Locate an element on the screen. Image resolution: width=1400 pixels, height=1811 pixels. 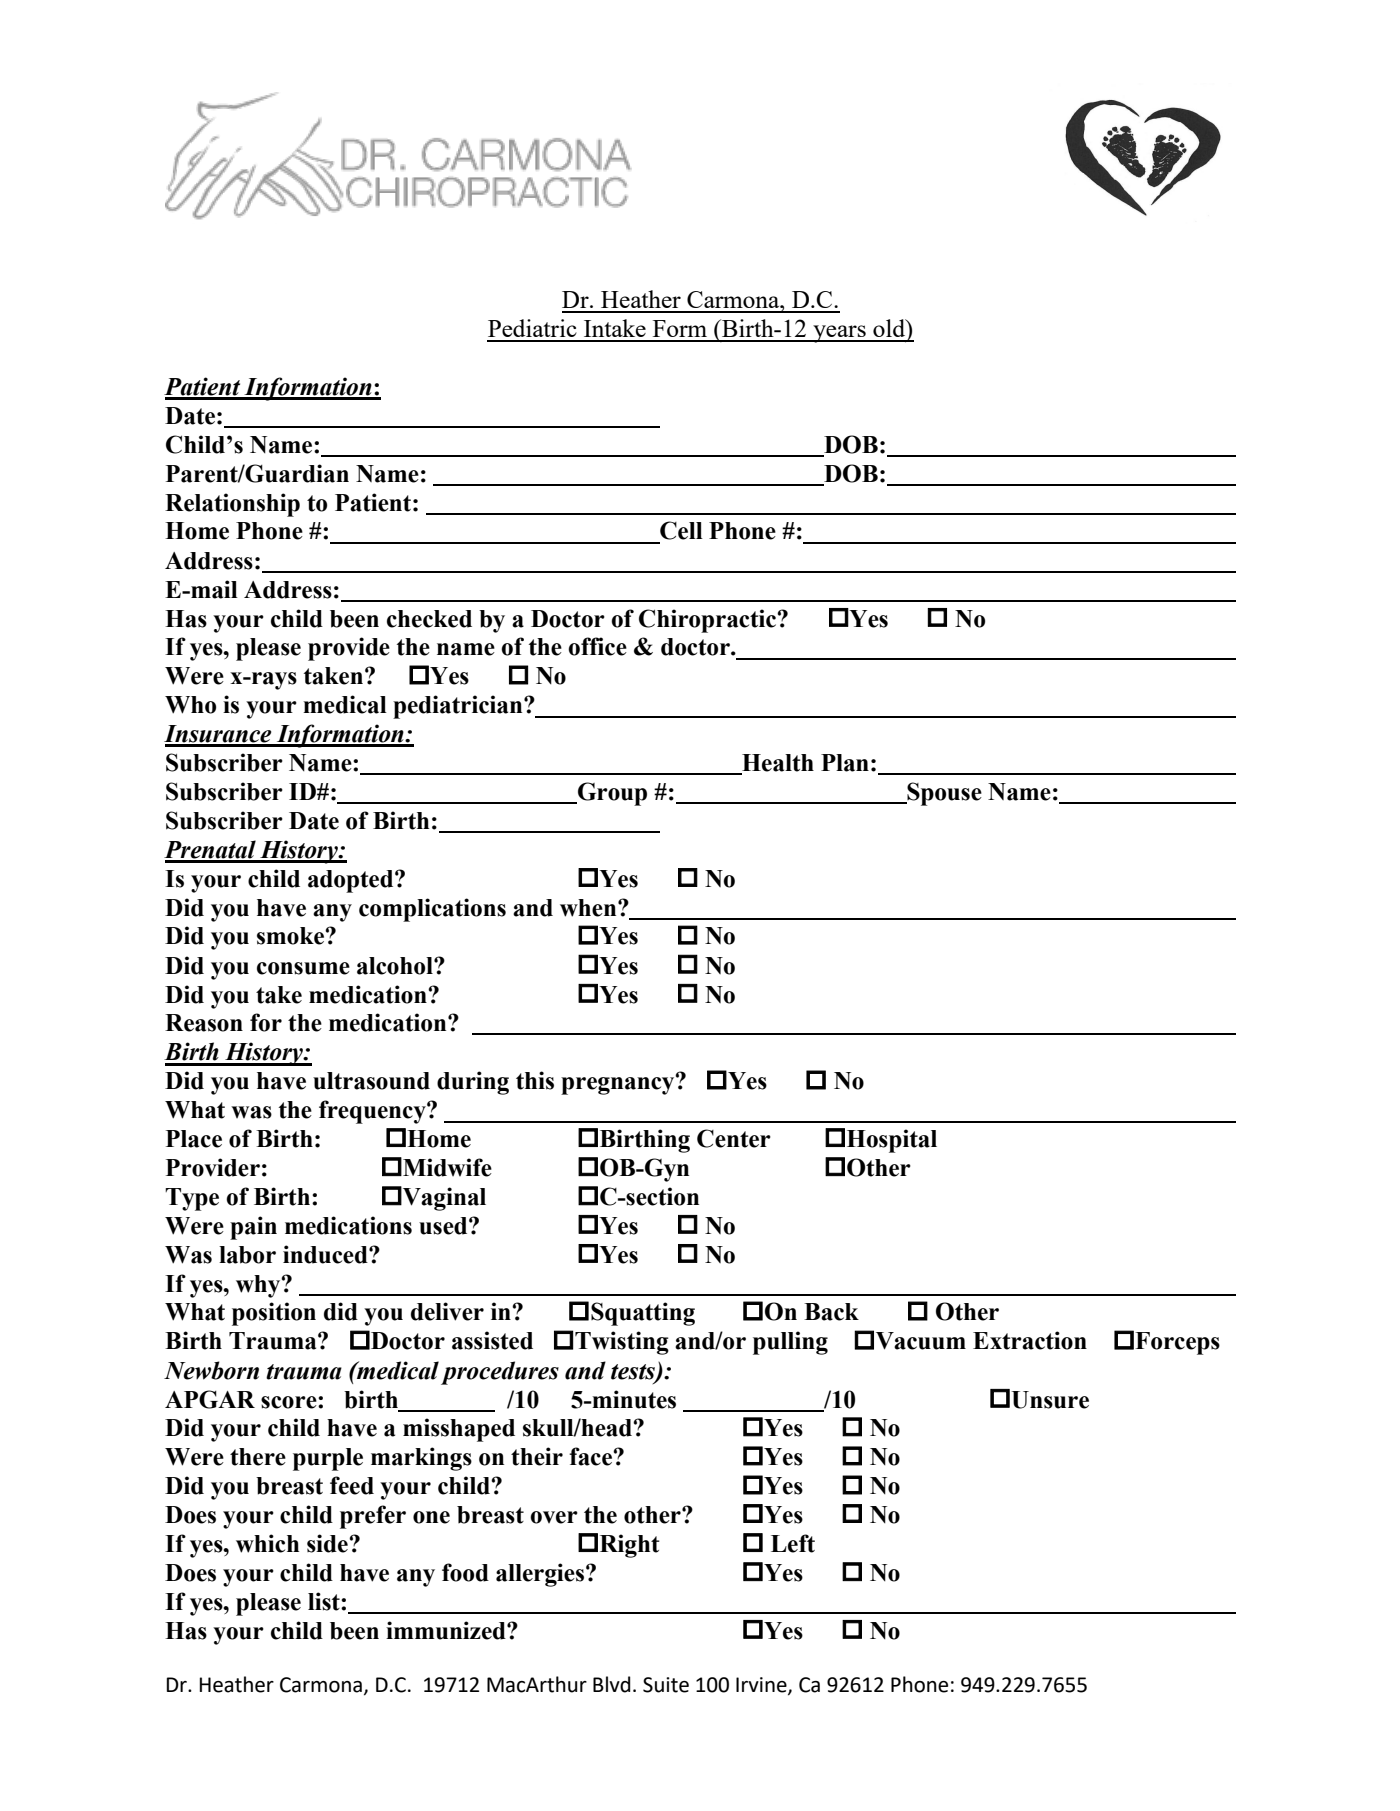
Cell is located at coordinates (681, 530).
